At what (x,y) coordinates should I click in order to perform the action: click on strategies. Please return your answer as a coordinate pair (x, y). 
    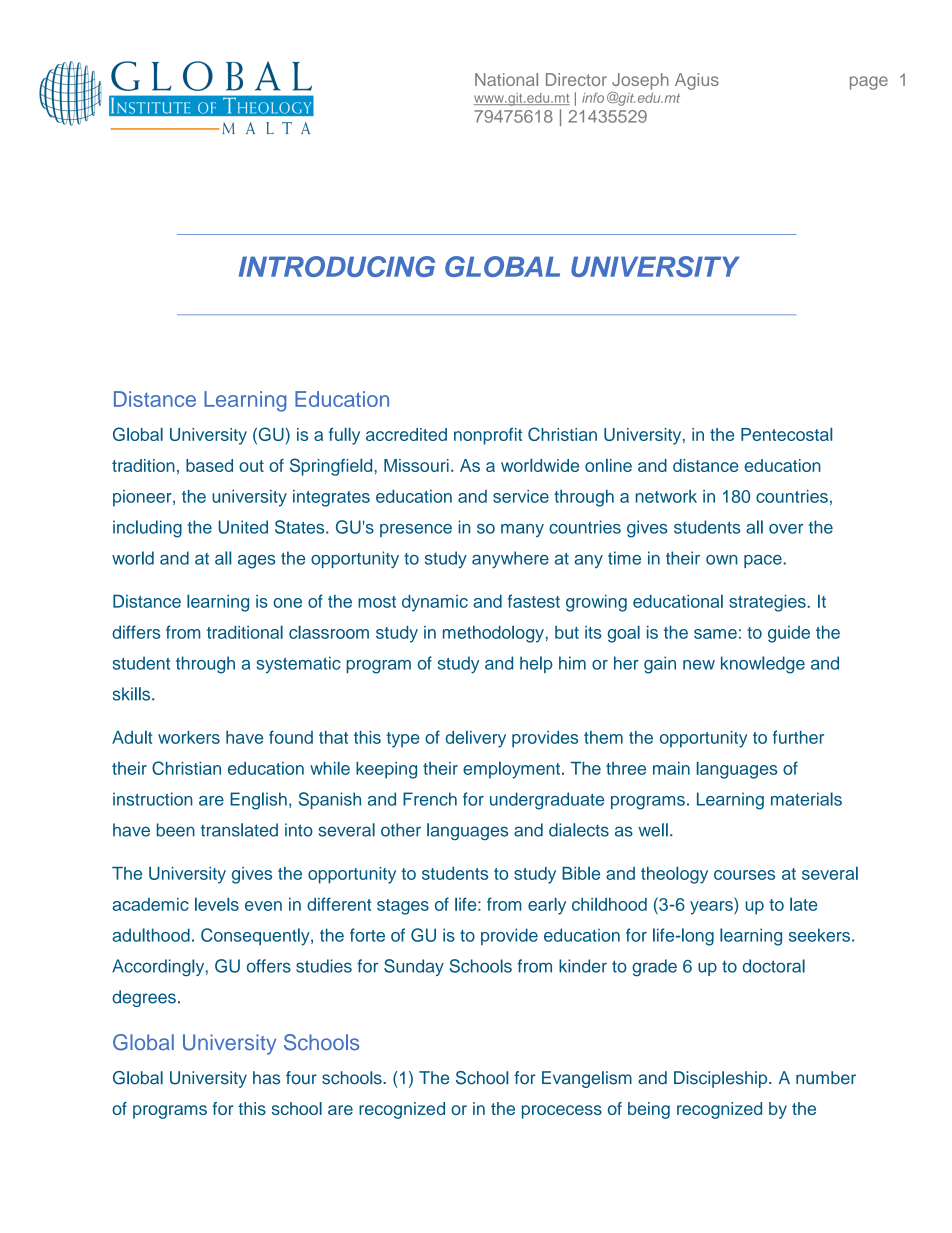
    Looking at the image, I should click on (767, 603).
